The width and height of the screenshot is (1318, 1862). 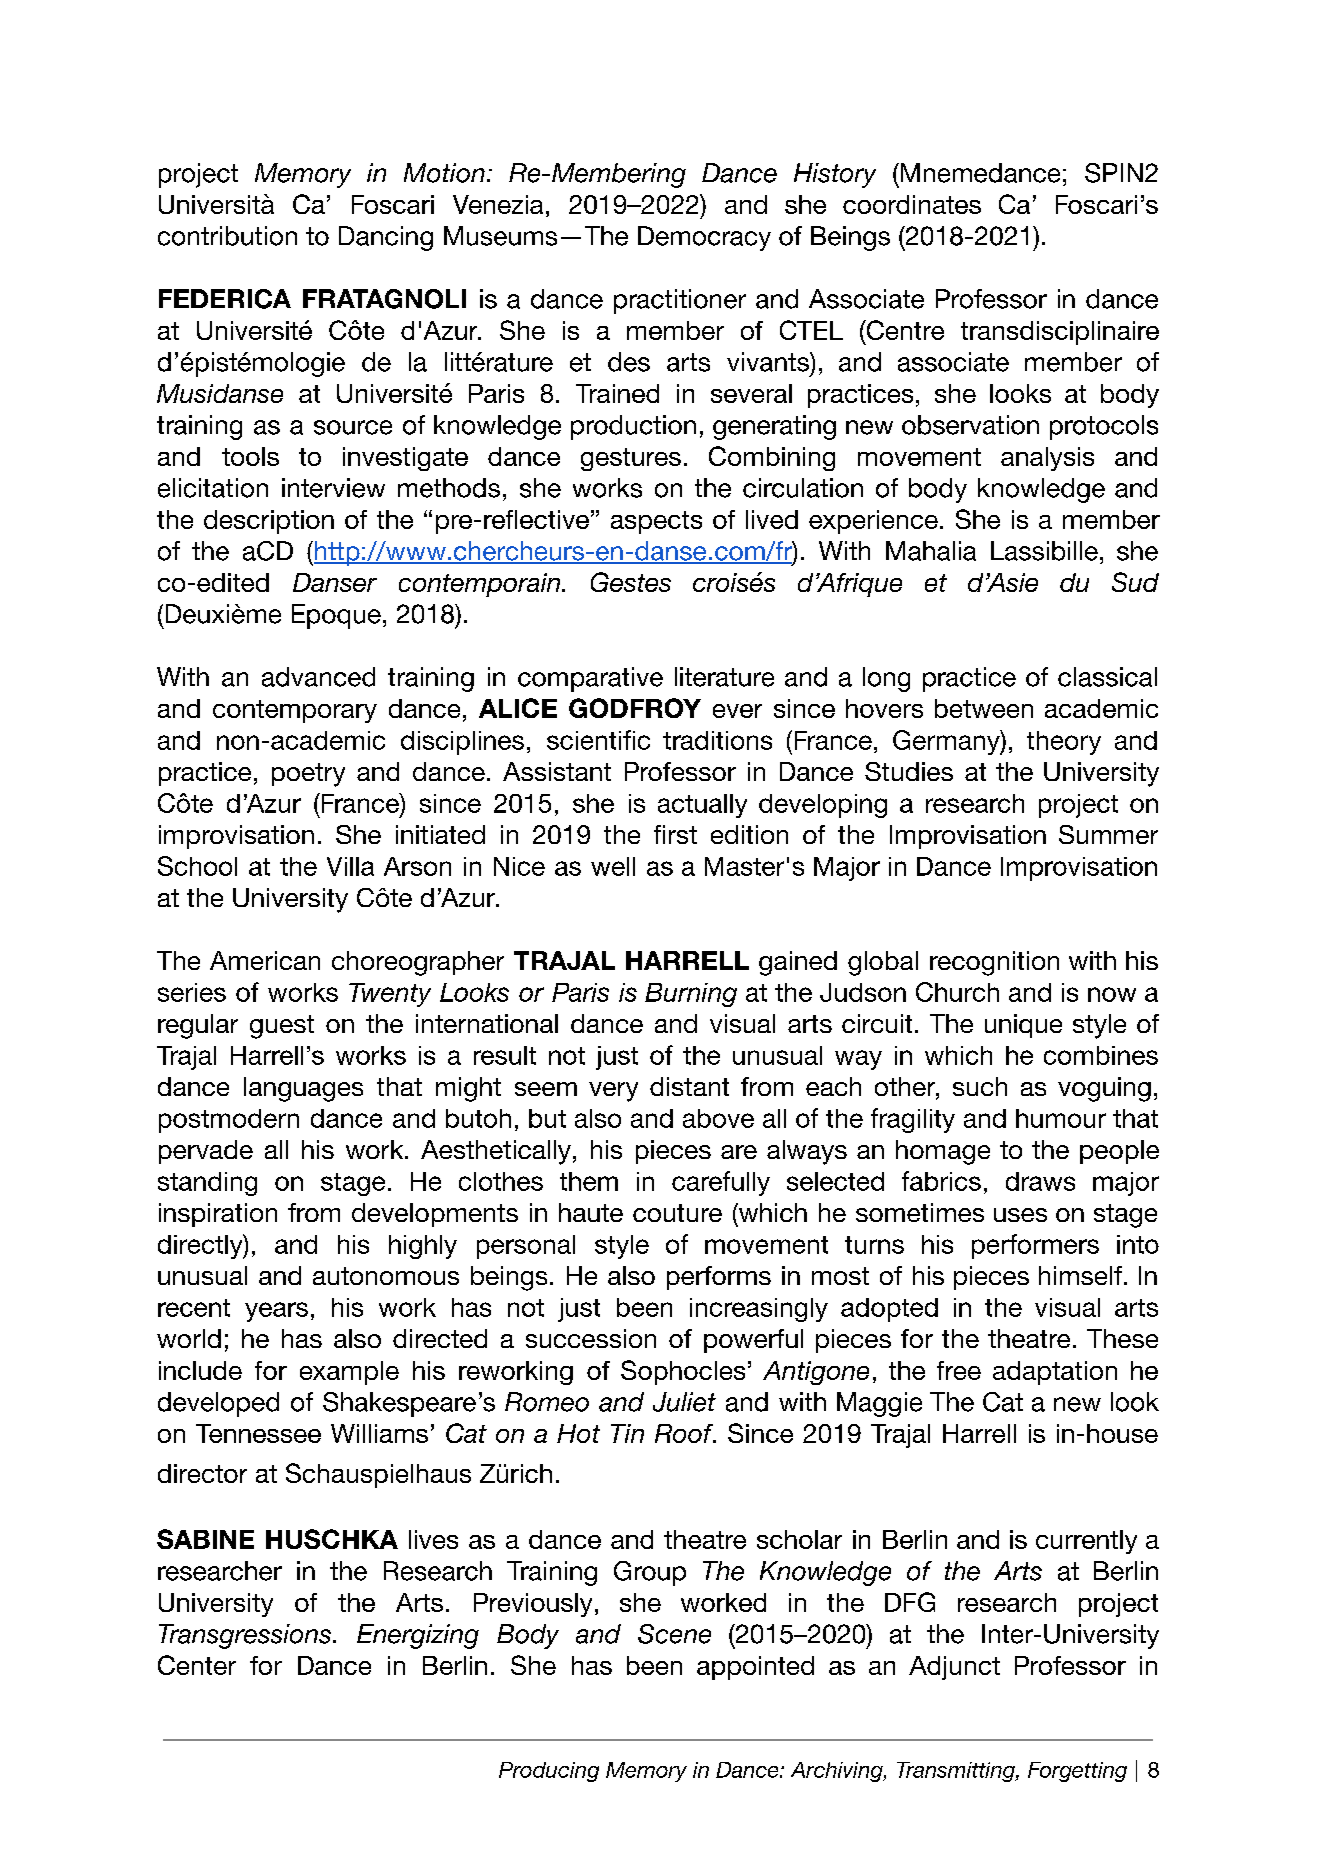 What do you see at coordinates (1077, 1772) in the screenshot?
I see `Forgetting` at bounding box center [1077, 1772].
